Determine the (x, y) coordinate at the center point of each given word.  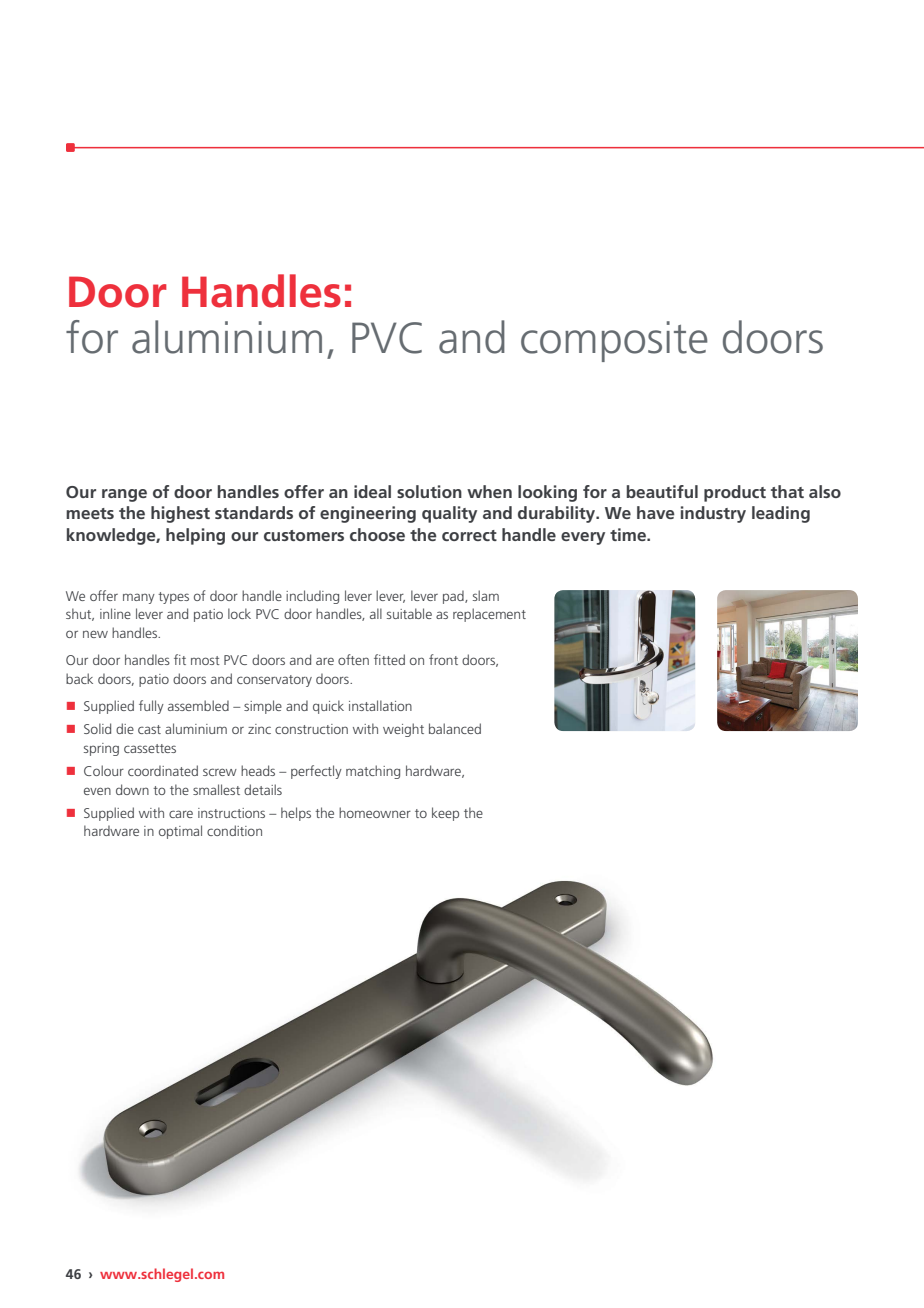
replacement (489, 615)
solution (429, 491)
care (181, 814)
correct (469, 535)
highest (180, 514)
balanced (455, 728)
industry (713, 514)
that (787, 491)
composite (614, 341)
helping (195, 536)
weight (403, 730)
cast (149, 729)
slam (486, 595)
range (124, 495)
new (95, 634)
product (735, 493)
